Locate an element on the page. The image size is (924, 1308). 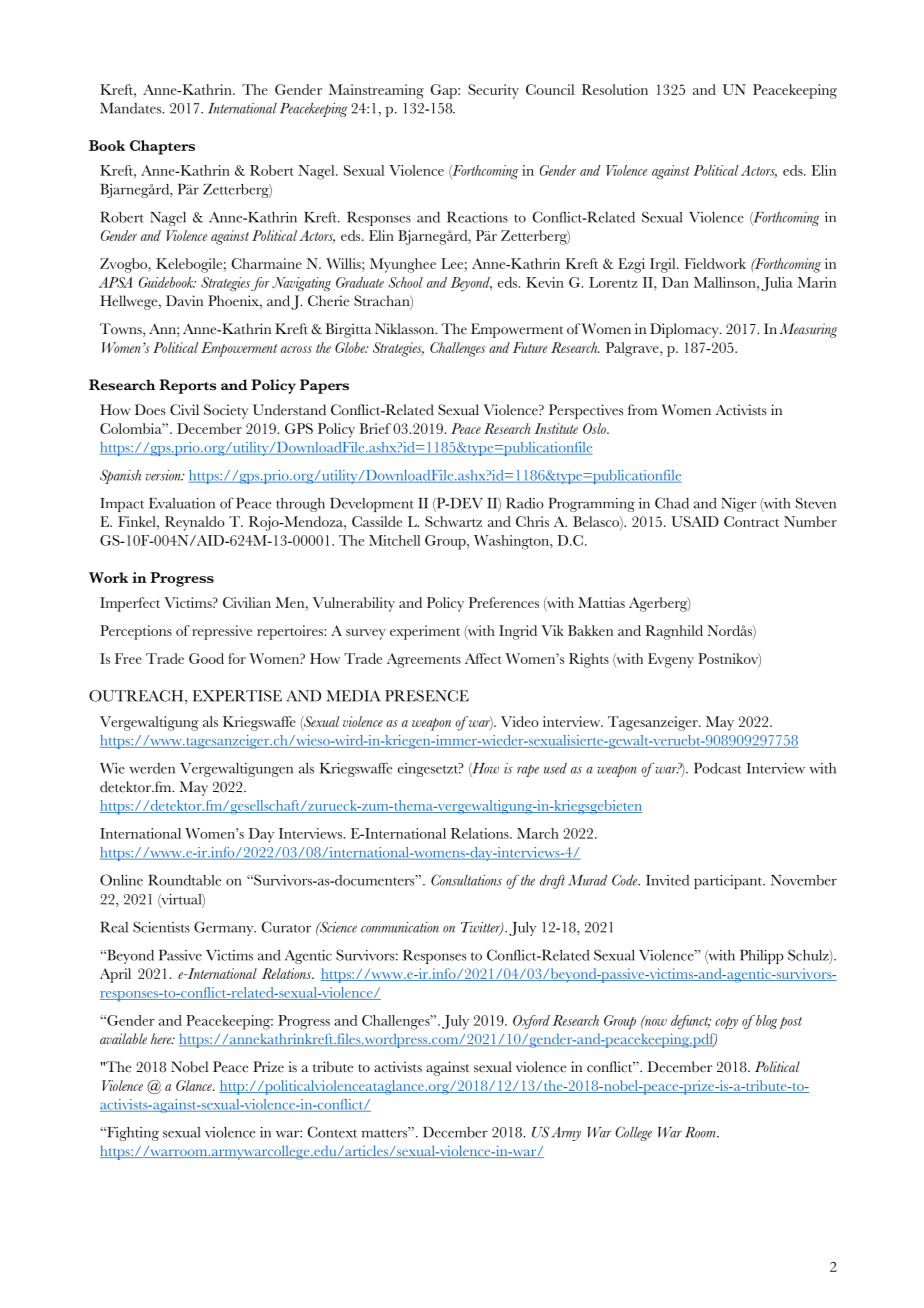
Chapters is located at coordinates (162, 147).
